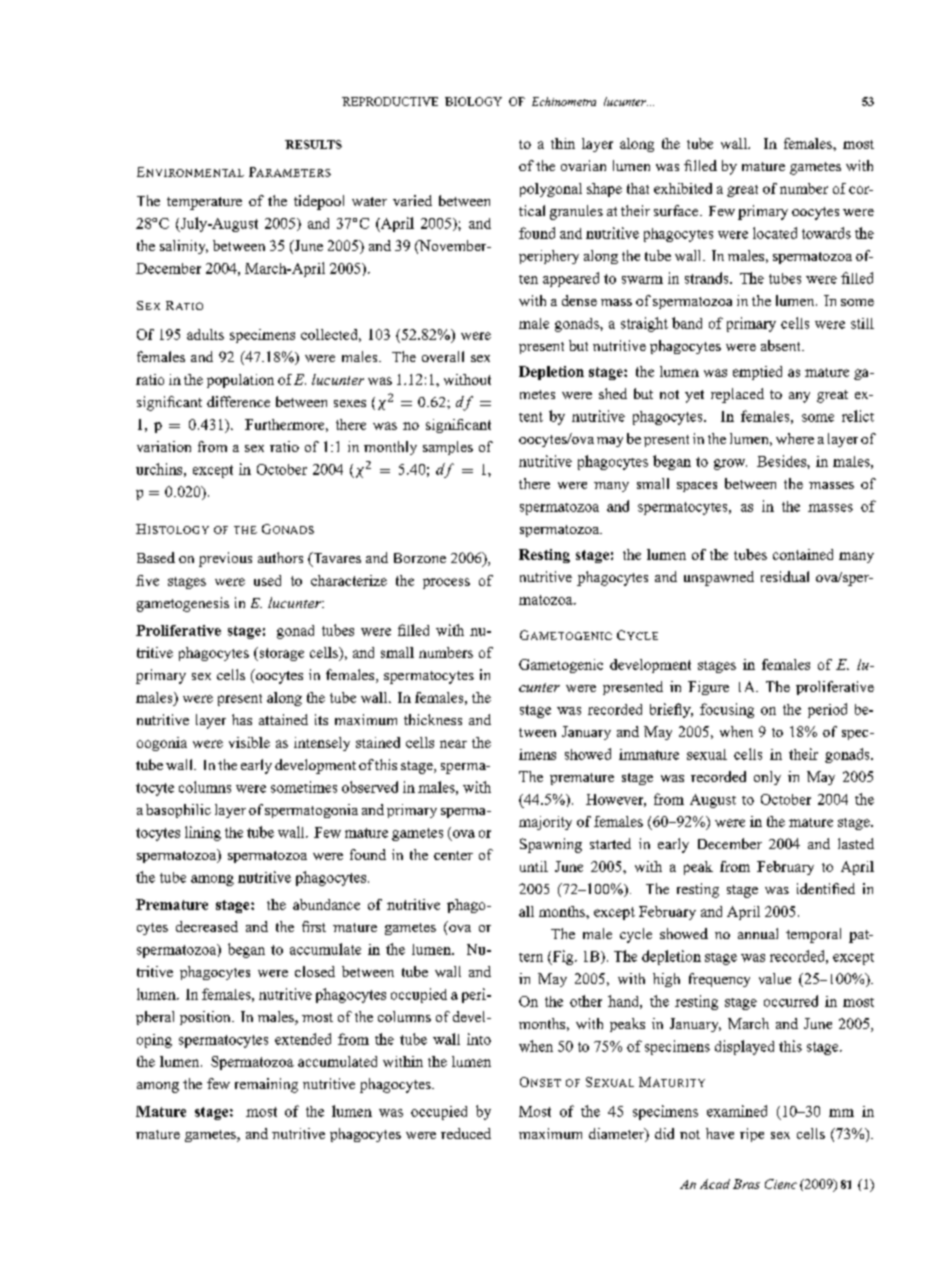  What do you see at coordinates (466, 1133) in the image?
I see `reduced` at bounding box center [466, 1133].
